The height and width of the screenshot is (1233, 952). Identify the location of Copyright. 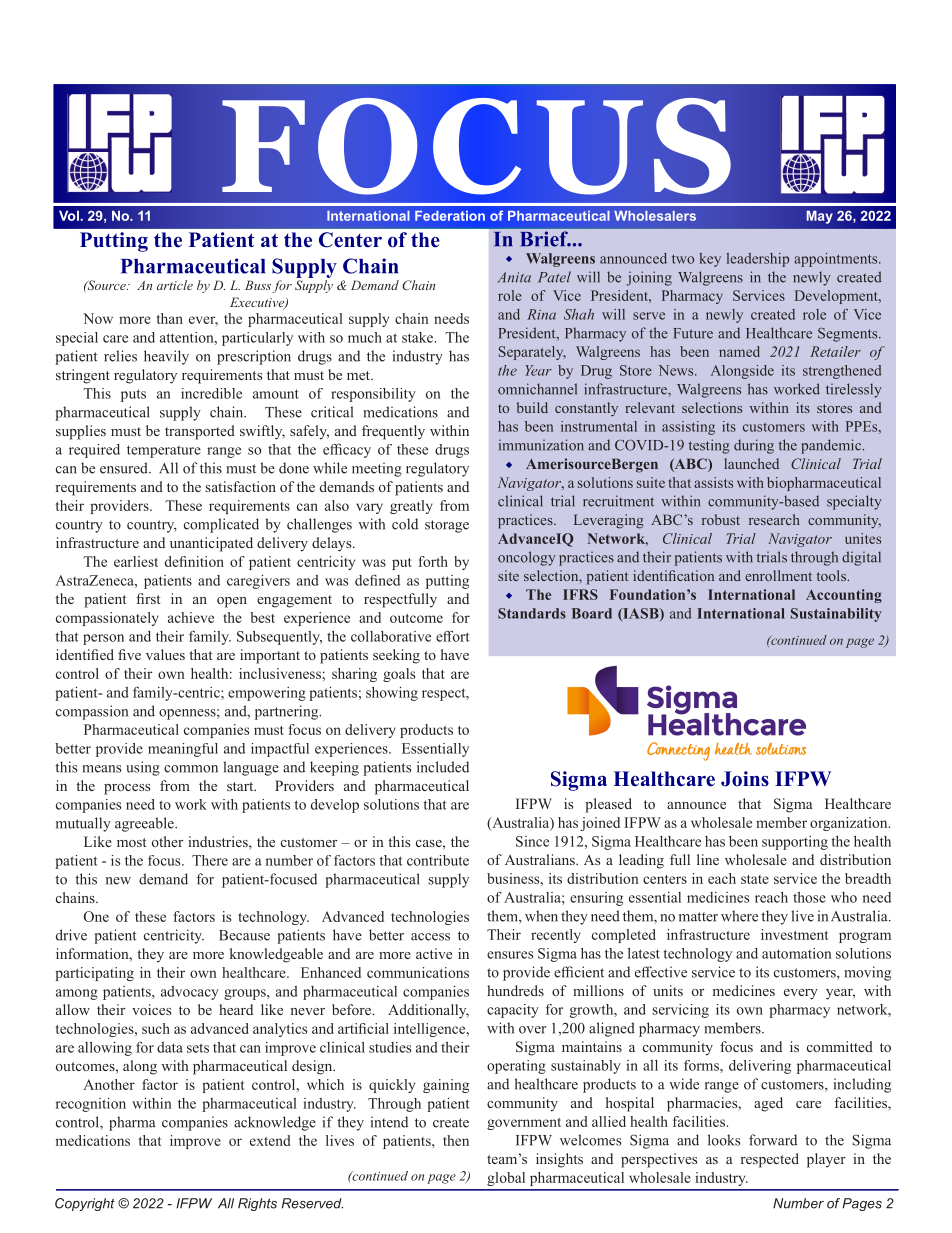
(85, 1204).
